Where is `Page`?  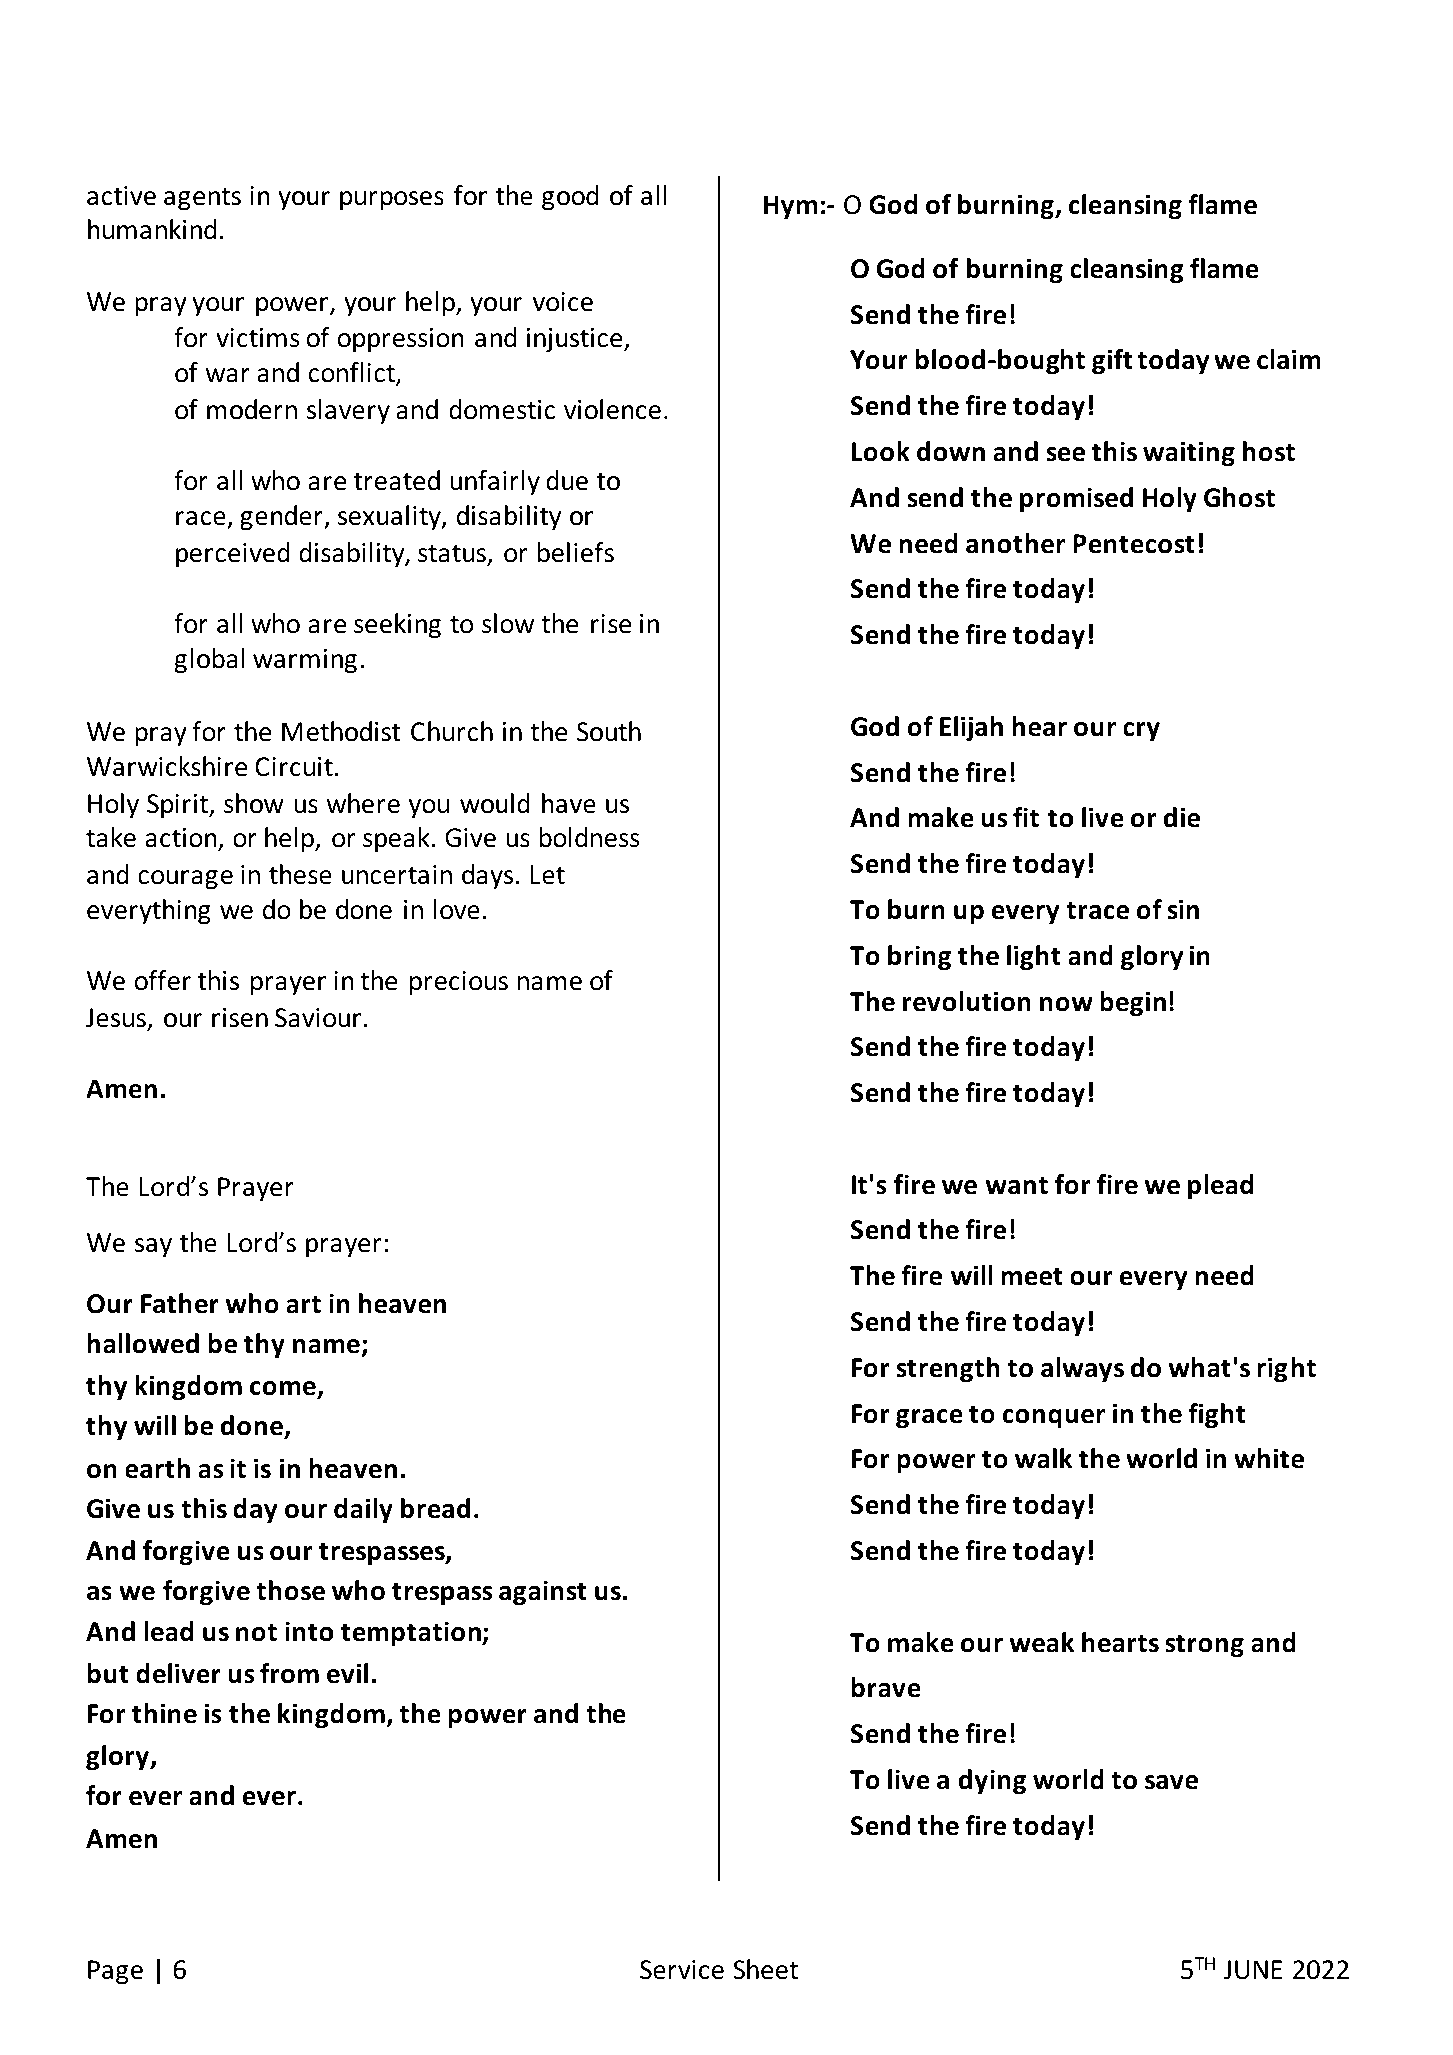
Page is located at coordinates (115, 1972).
